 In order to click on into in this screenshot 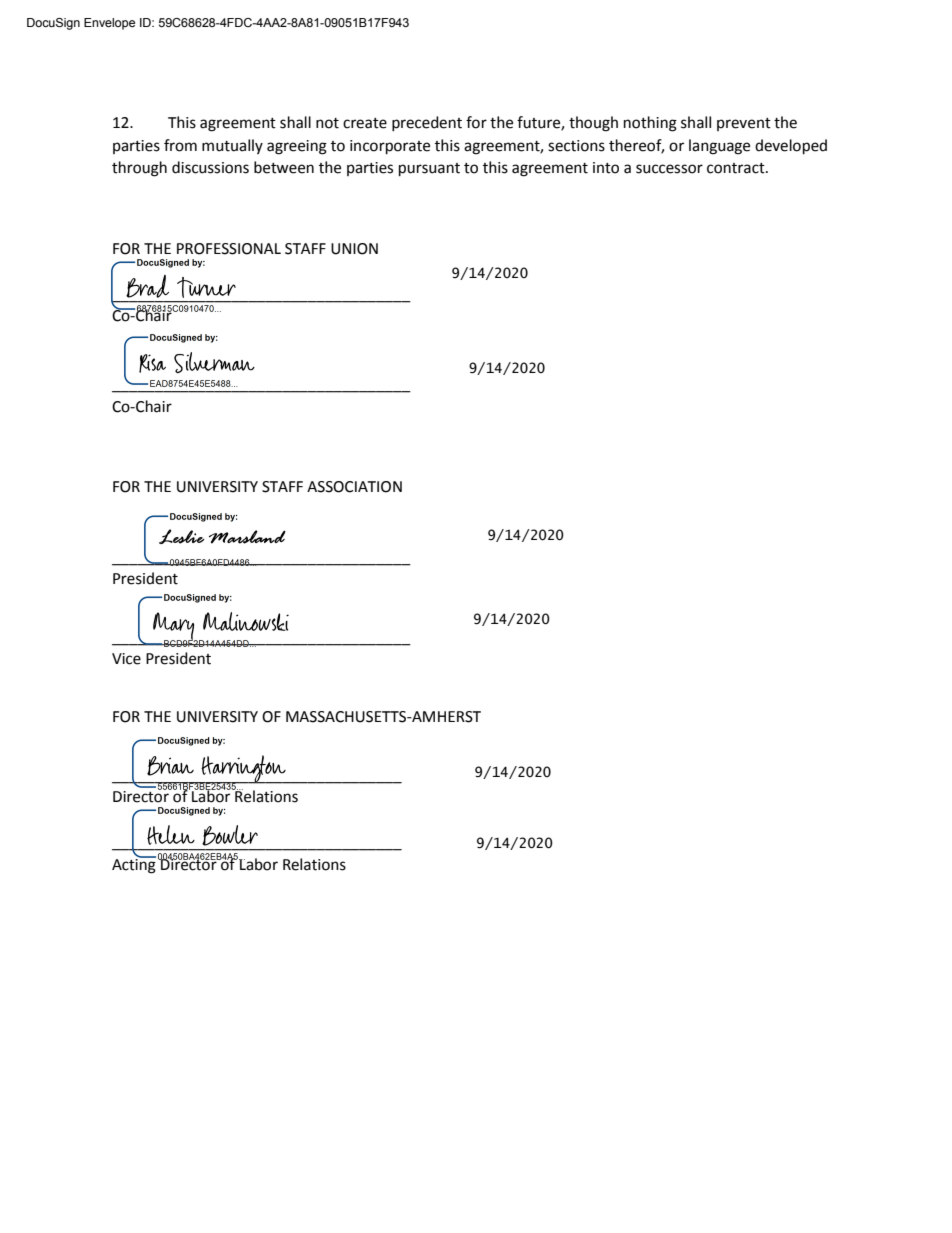, I will do `click(606, 168)`.
